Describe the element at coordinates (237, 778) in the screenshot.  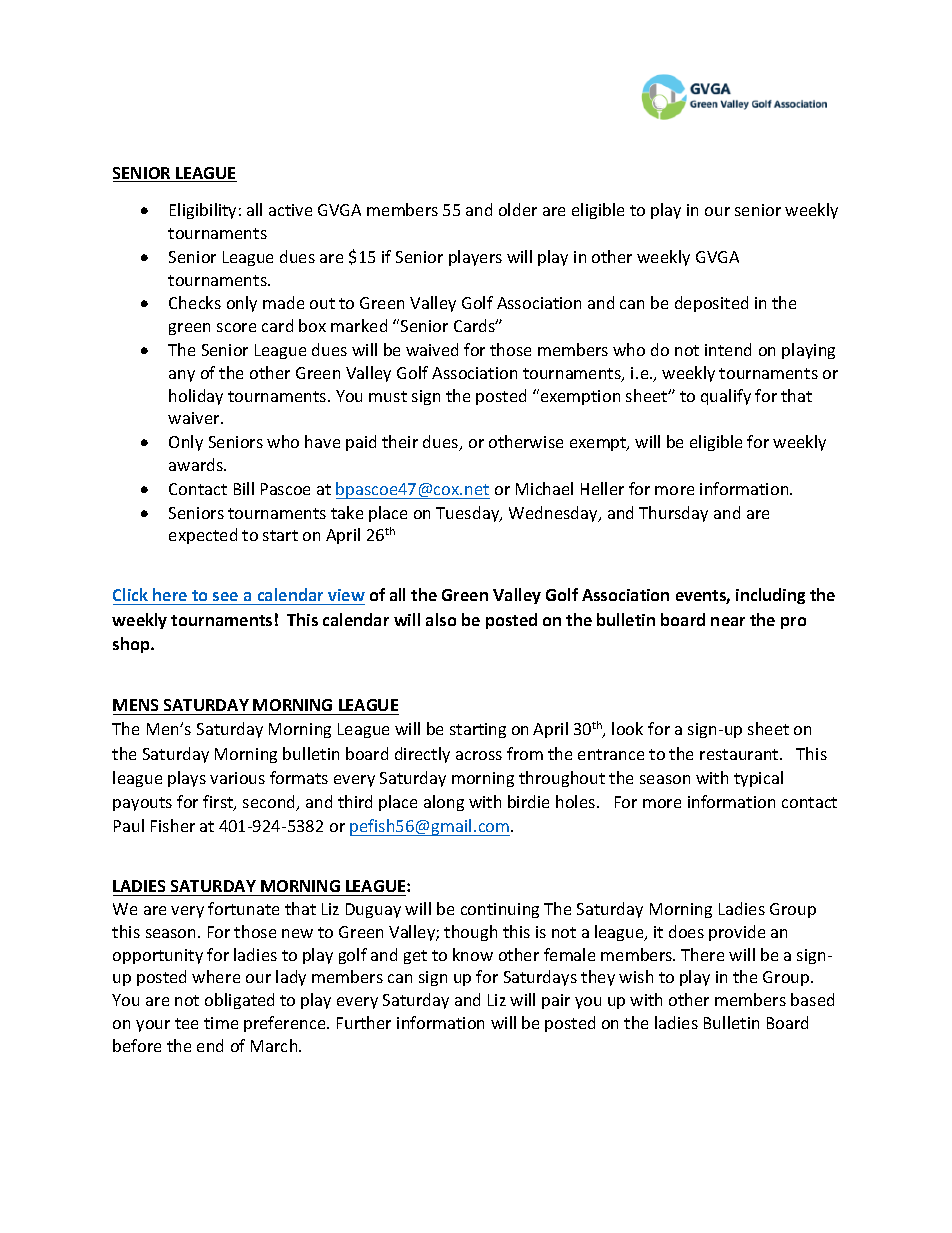
I see `various` at that location.
